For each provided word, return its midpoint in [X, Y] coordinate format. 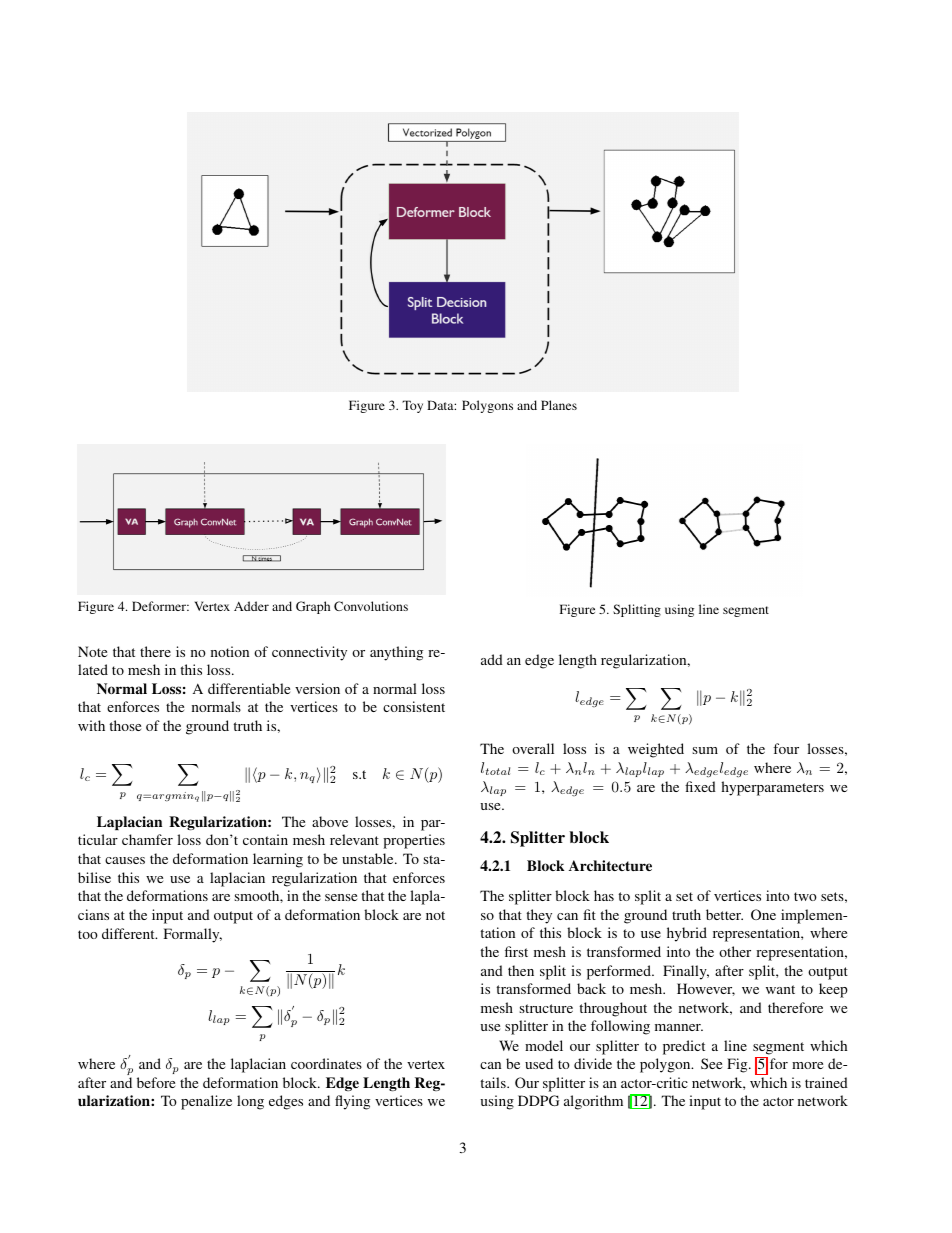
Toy [412, 406]
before [156, 1082]
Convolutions [371, 606]
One [763, 914]
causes [125, 860]
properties [414, 841]
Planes [559, 405]
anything [396, 653]
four [786, 748]
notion [230, 651]
